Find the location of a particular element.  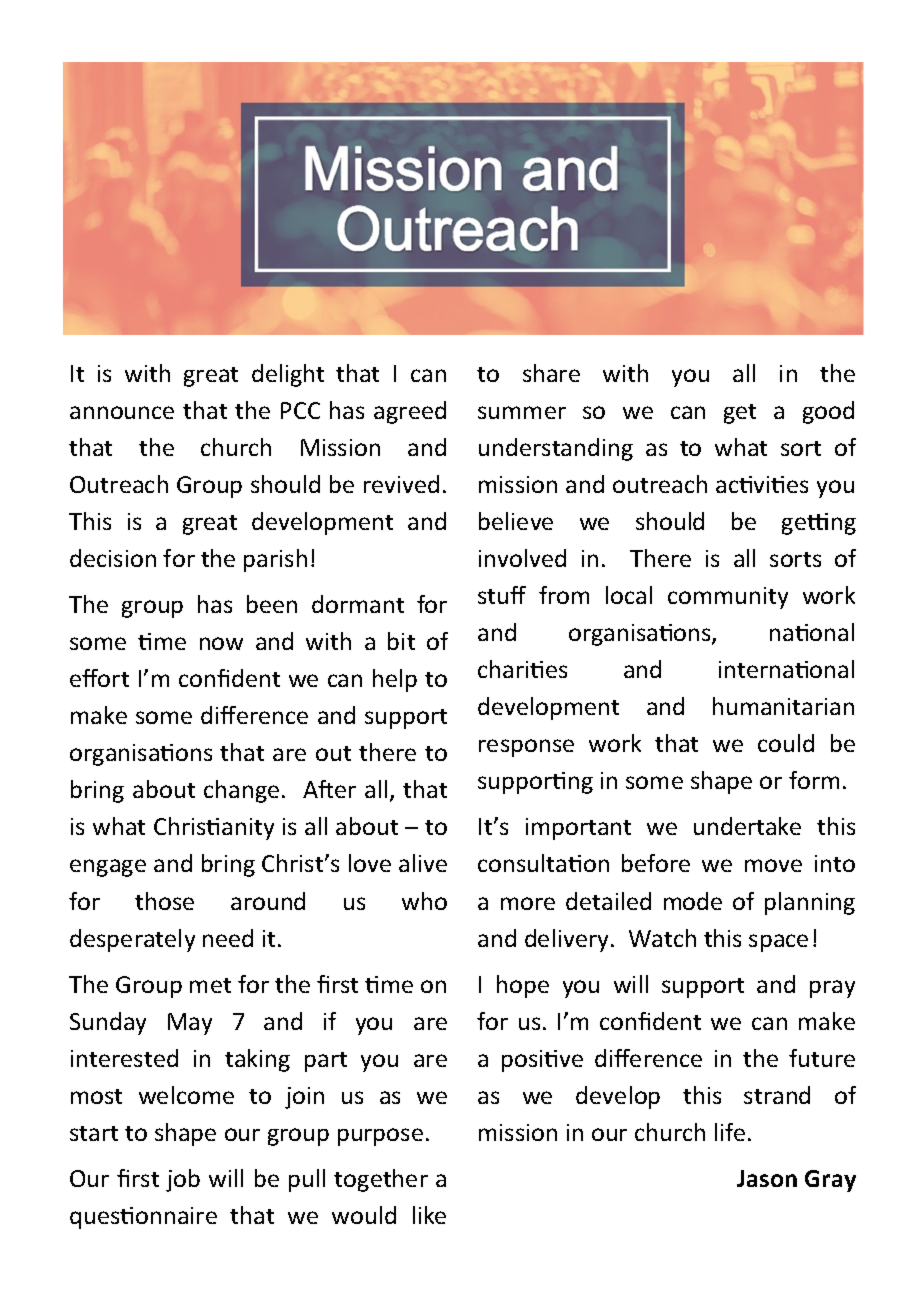

undertake is located at coordinates (747, 826).
